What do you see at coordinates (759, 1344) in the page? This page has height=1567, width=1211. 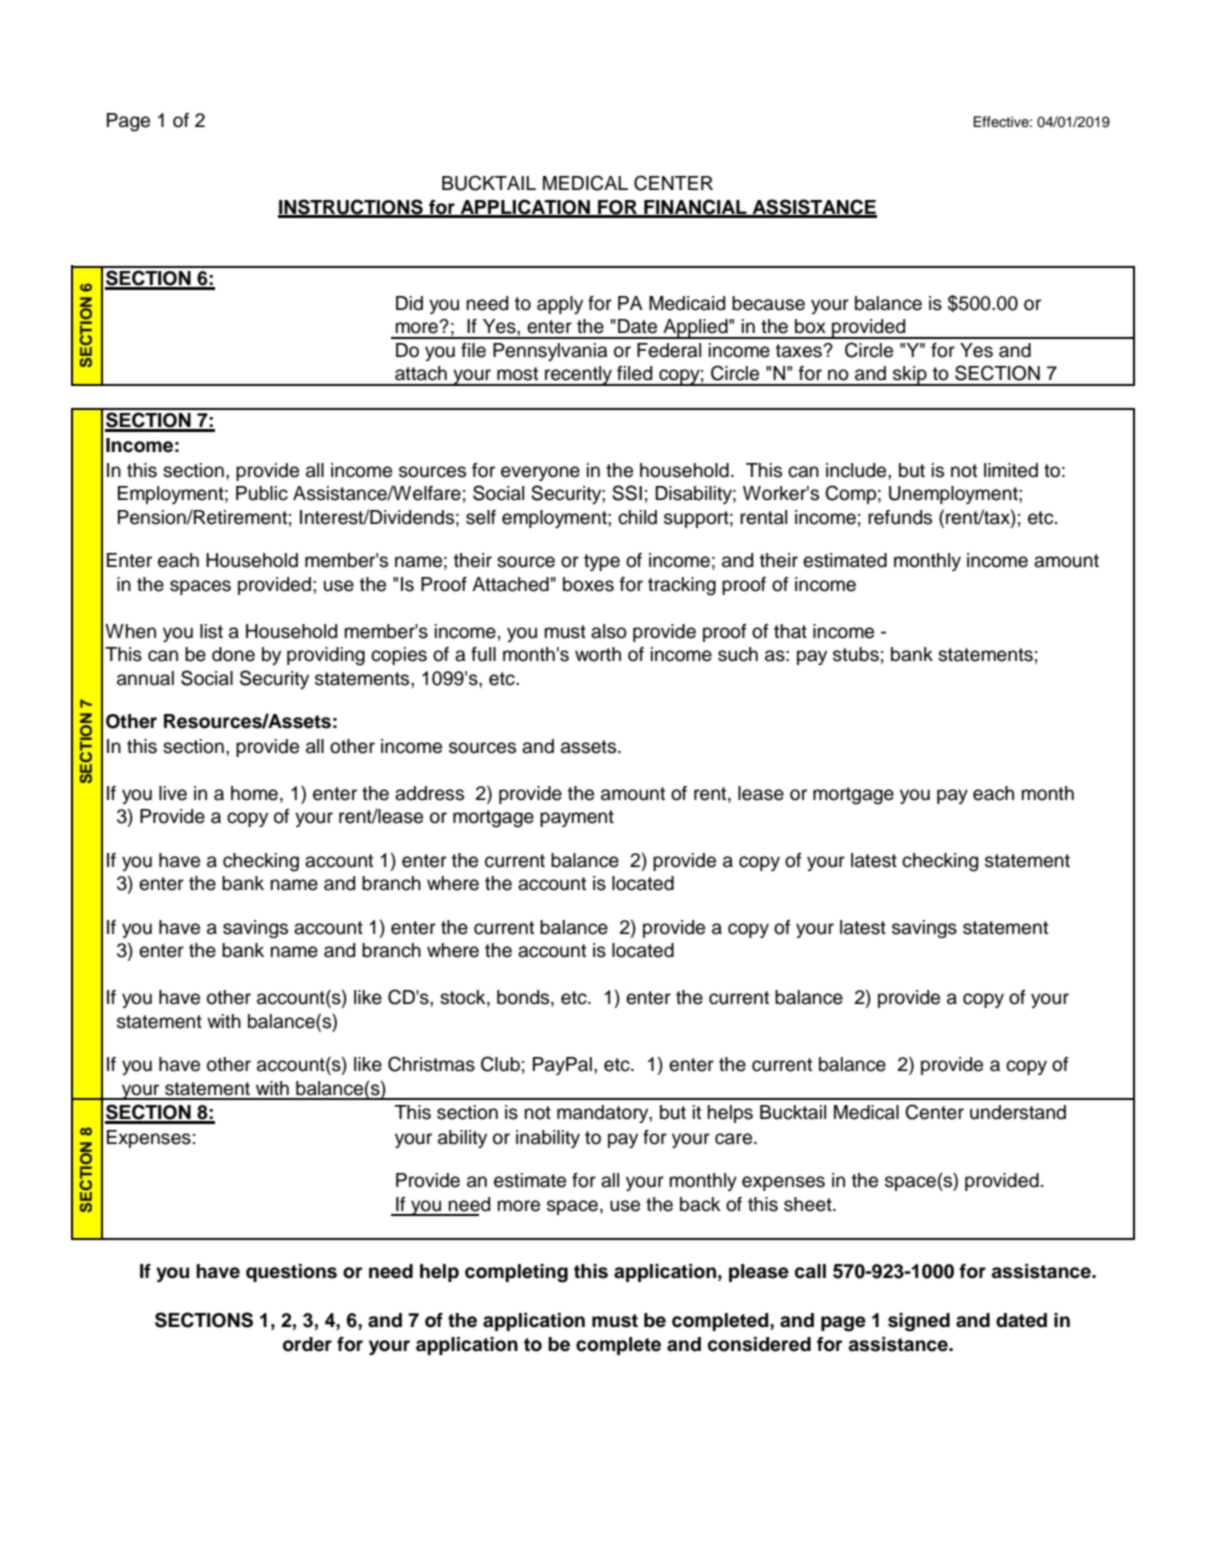 I see `considered` at bounding box center [759, 1344].
